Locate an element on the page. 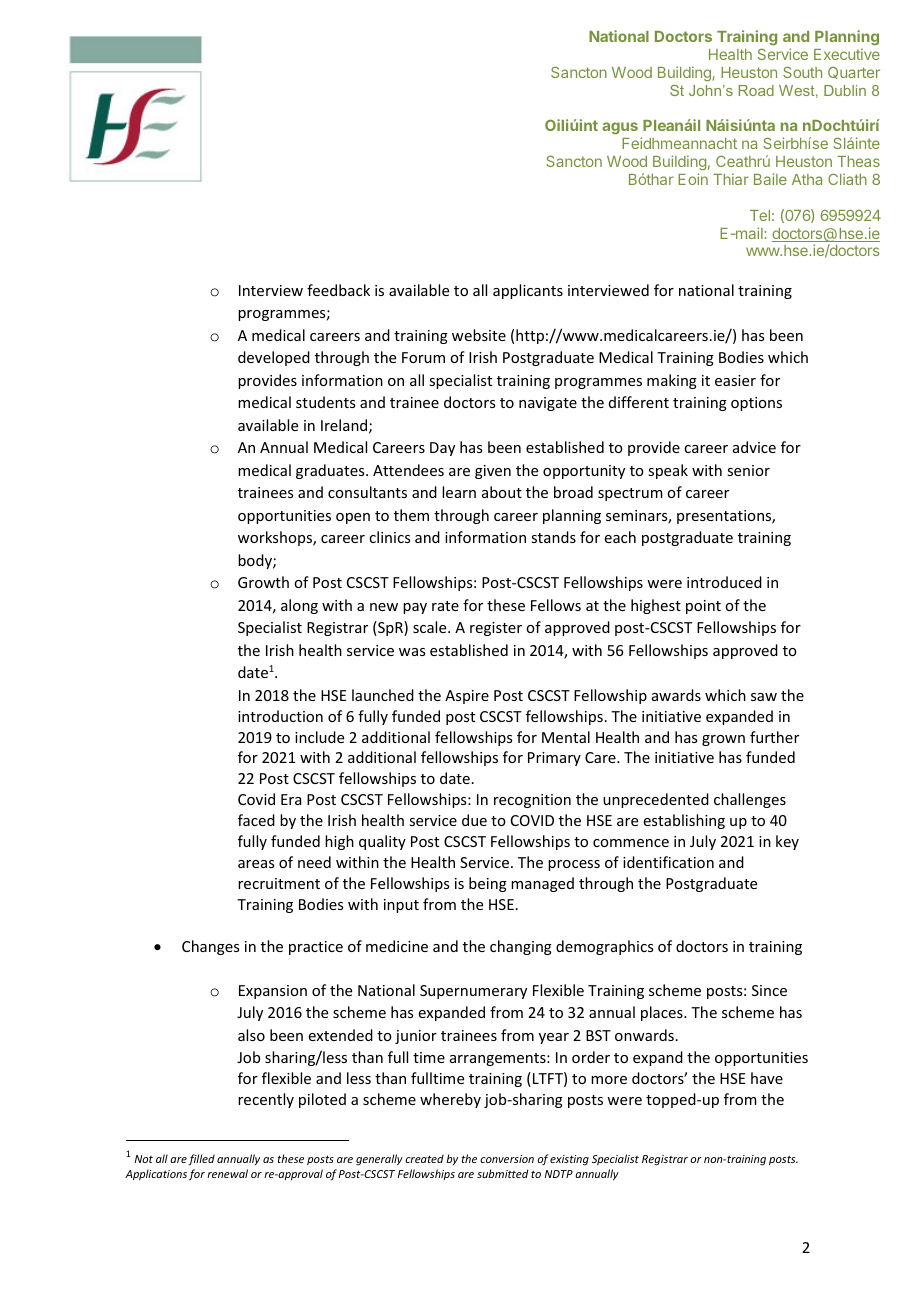 This page has width=924, height=1308. have is located at coordinates (767, 1078).
